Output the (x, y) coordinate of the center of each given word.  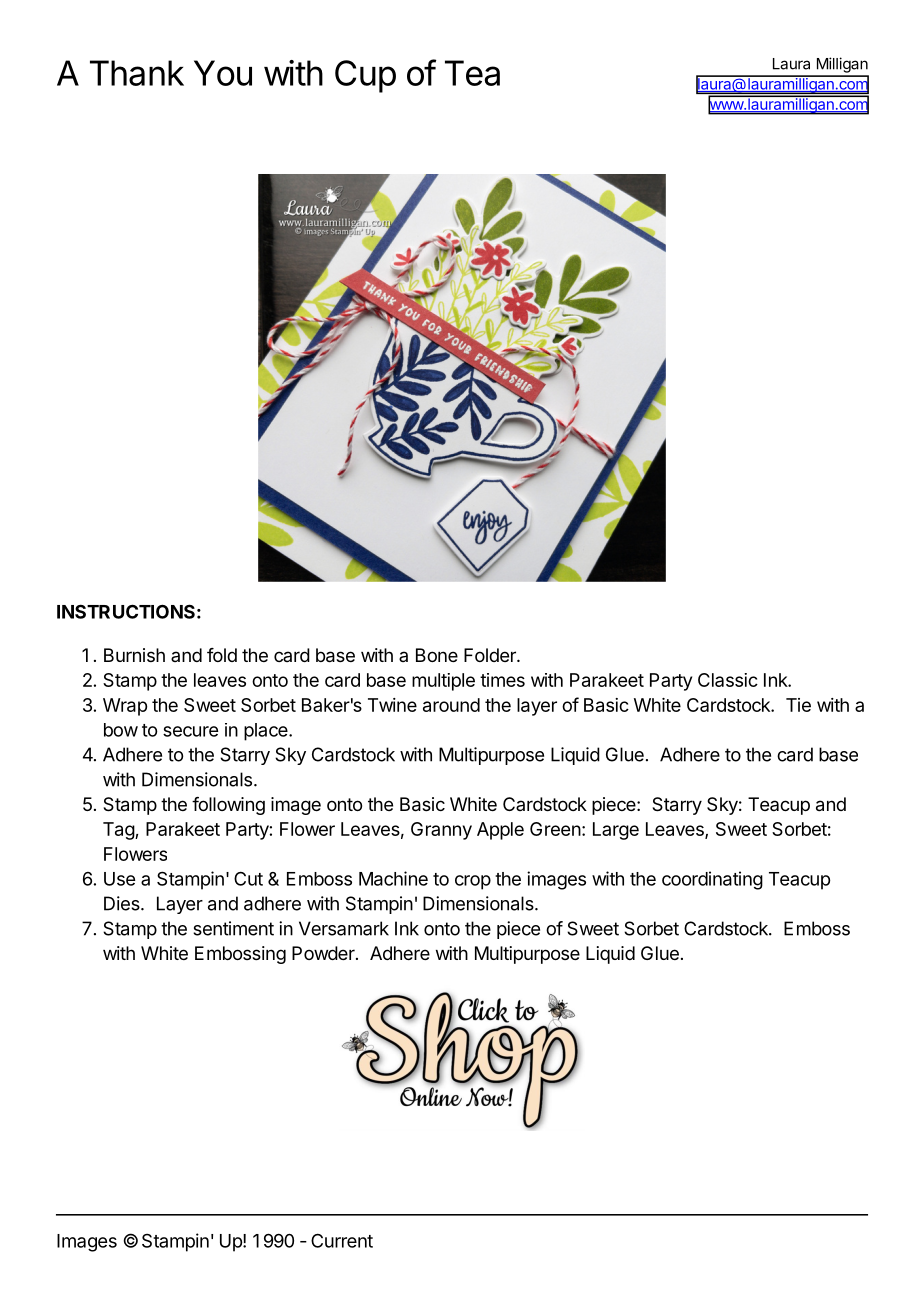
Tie (798, 705)
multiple (443, 682)
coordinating (712, 880)
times (502, 680)
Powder (324, 953)
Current (342, 1240)
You (223, 73)
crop (473, 882)
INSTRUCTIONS (126, 611)
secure (190, 731)
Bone (437, 655)
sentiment (233, 928)
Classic (728, 680)
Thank (137, 73)
